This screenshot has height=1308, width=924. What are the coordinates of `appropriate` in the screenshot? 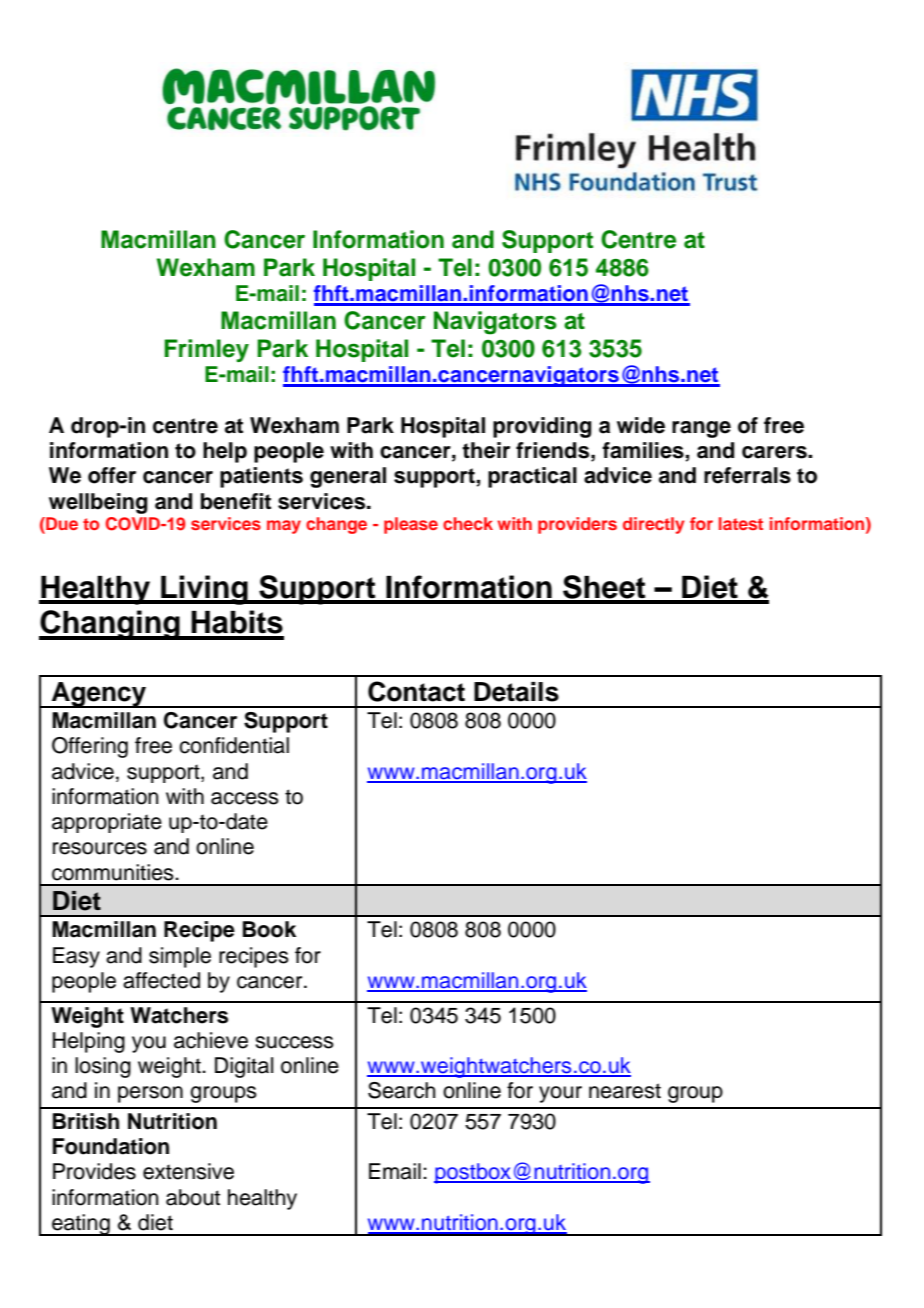 It's located at (107, 823).
